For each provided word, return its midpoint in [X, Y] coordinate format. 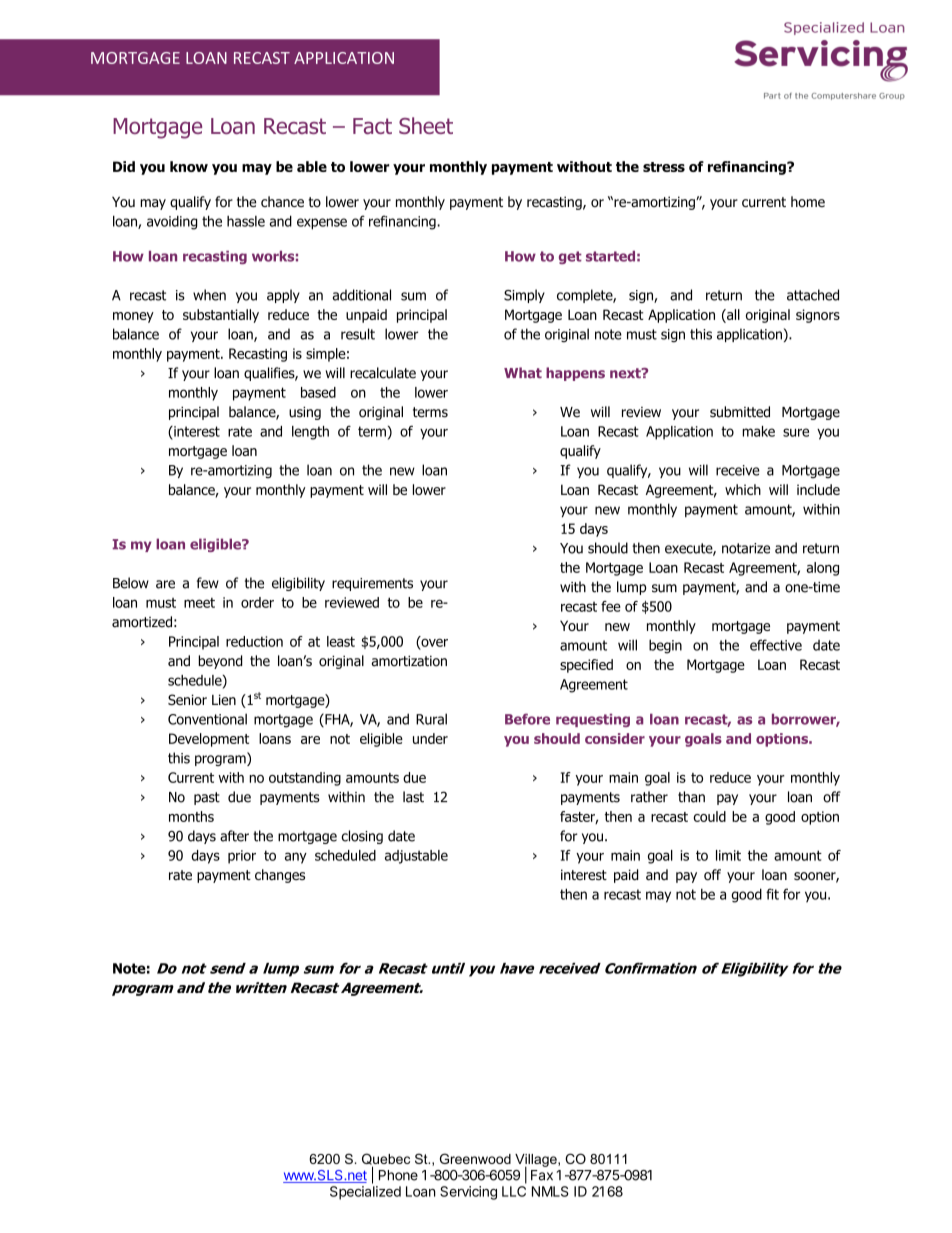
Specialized [365, 1193]
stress [664, 167]
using [305, 413]
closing [362, 837]
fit [772, 894]
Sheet [426, 125]
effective [776, 645]
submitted [740, 412]
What [523, 373]
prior [242, 857]
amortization [409, 661]
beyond [220, 662]
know [189, 166]
